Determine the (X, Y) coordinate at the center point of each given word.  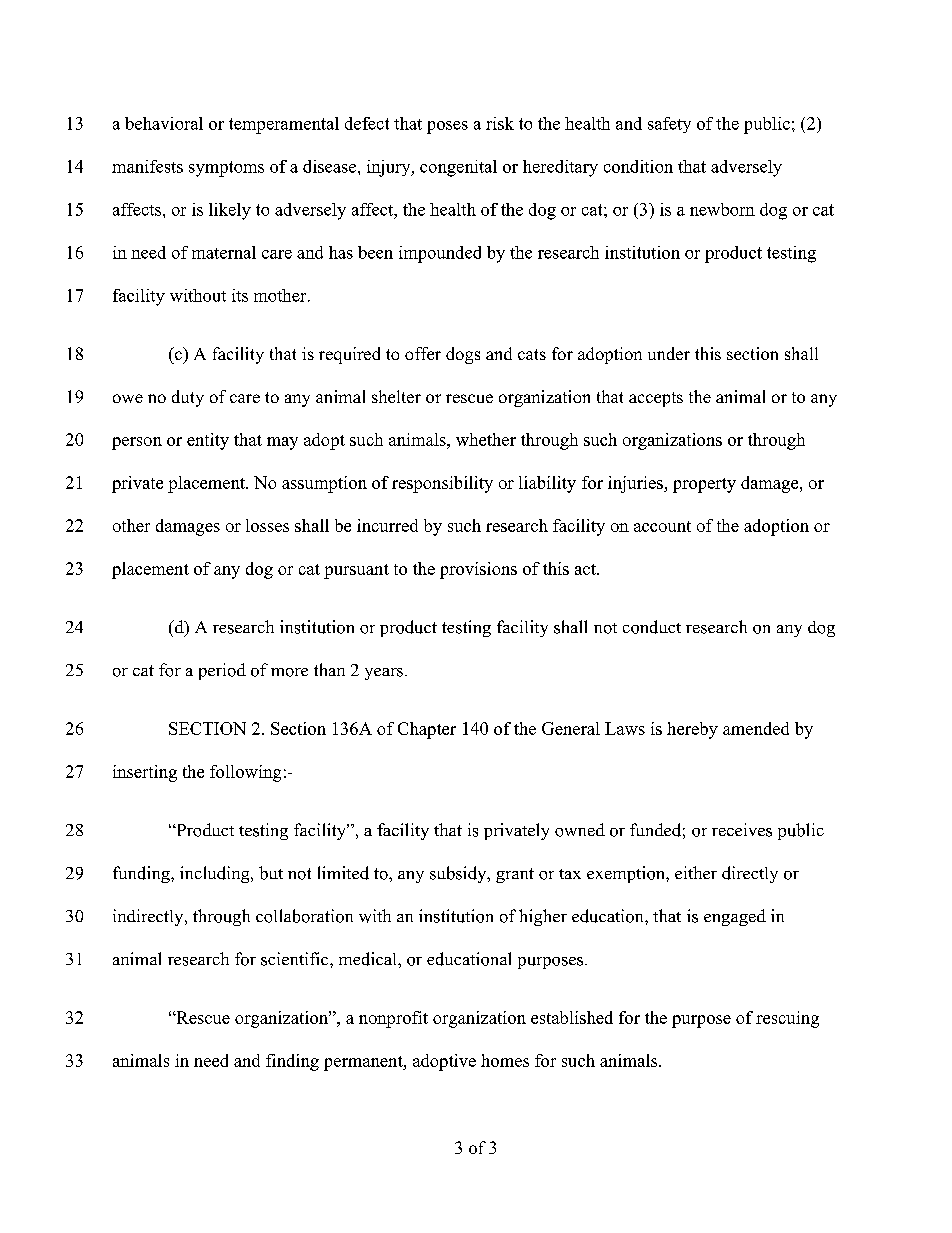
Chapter (427, 730)
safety (669, 125)
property (704, 485)
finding (292, 1062)
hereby (692, 730)
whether (486, 439)
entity (208, 441)
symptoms (226, 169)
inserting (145, 773)
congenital (458, 168)
